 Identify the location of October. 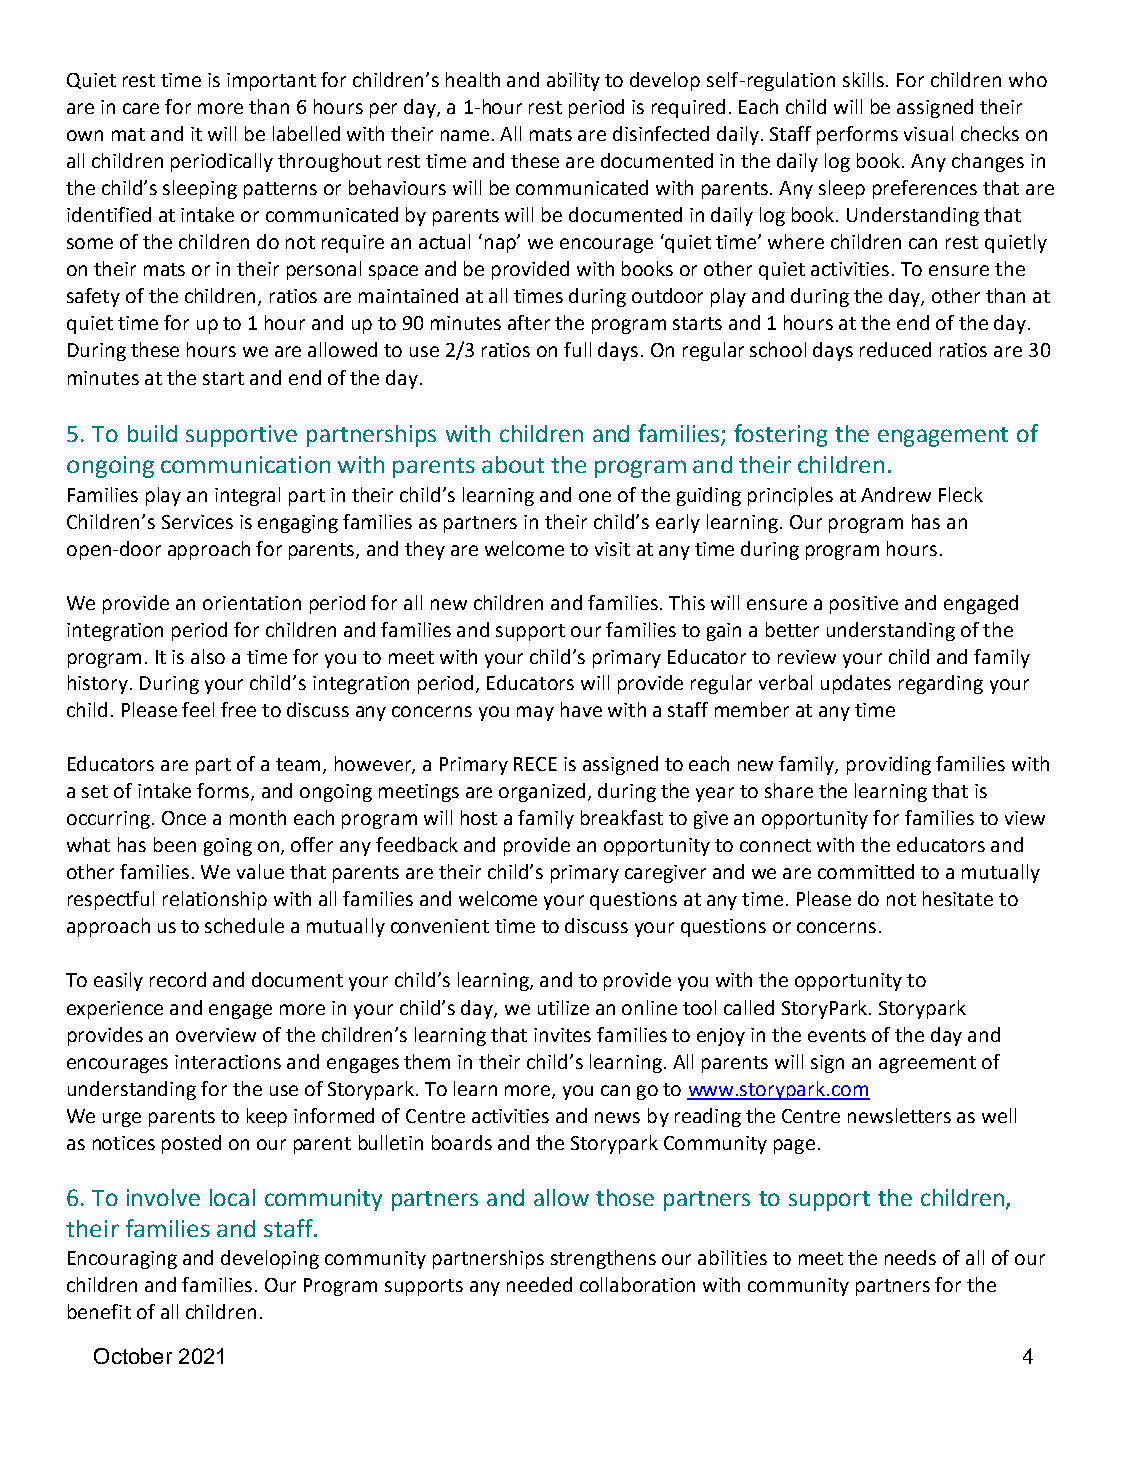
(133, 1356).
